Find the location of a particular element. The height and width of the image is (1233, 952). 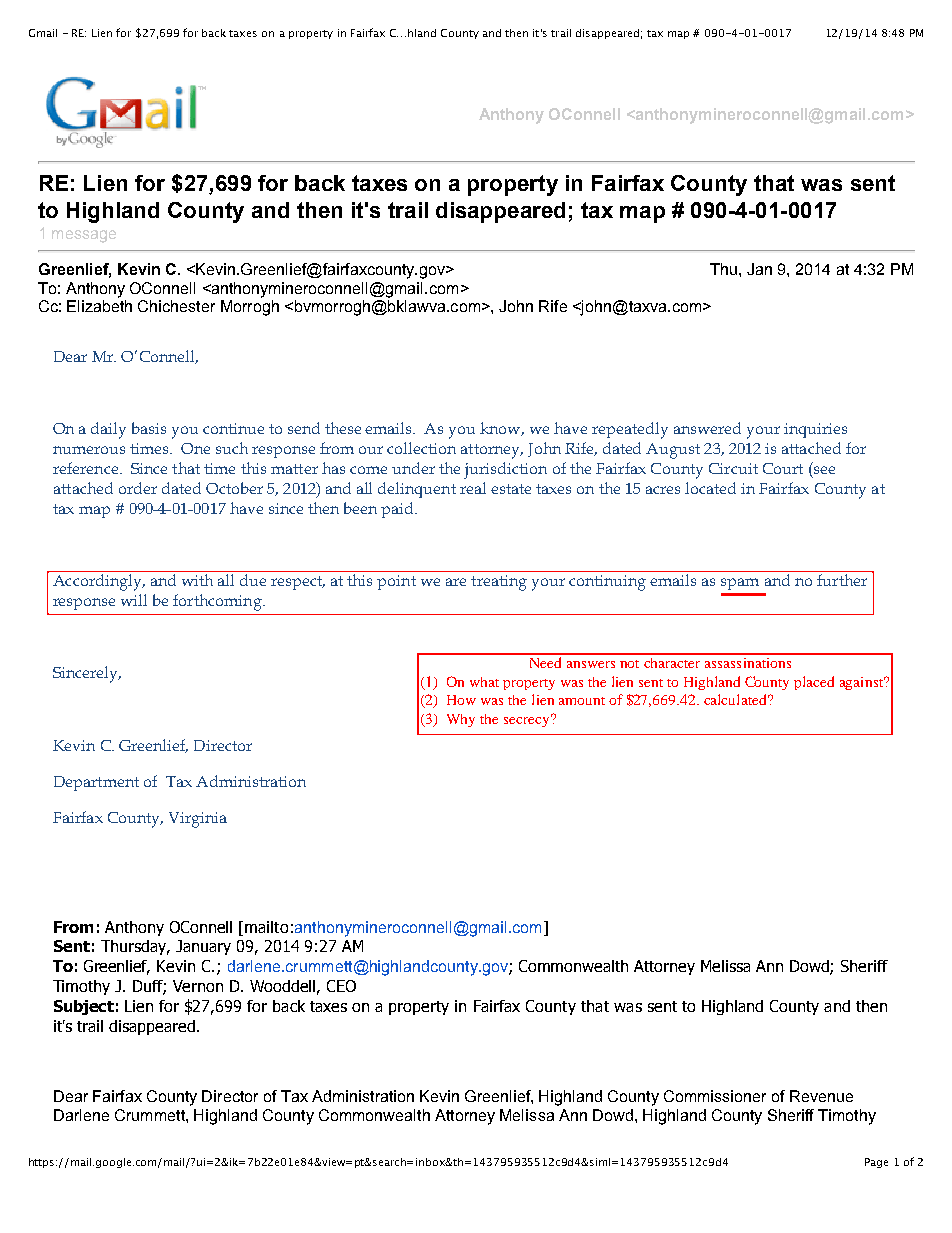

Court is located at coordinates (783, 468).
